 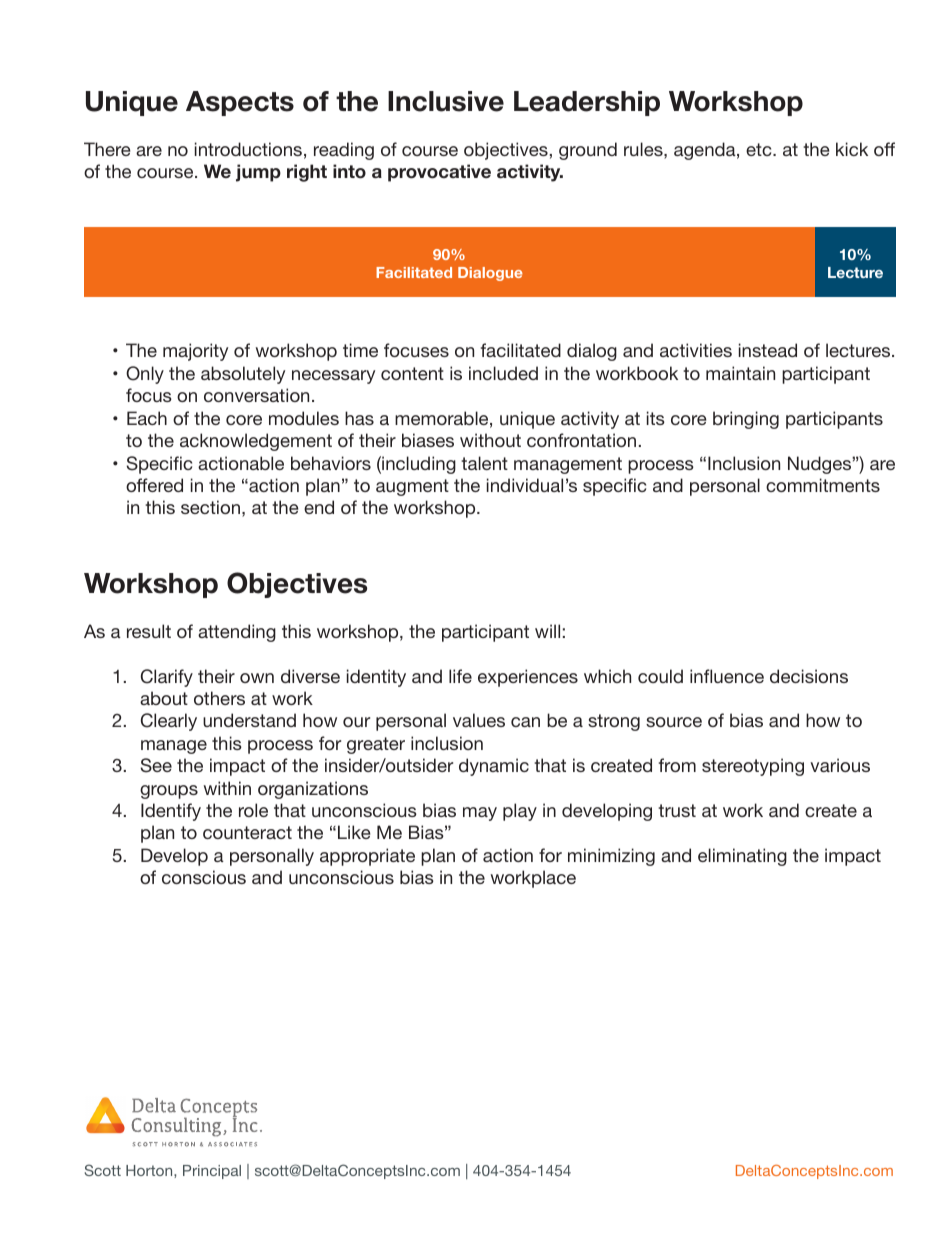 I want to click on majority, so click(x=195, y=352).
